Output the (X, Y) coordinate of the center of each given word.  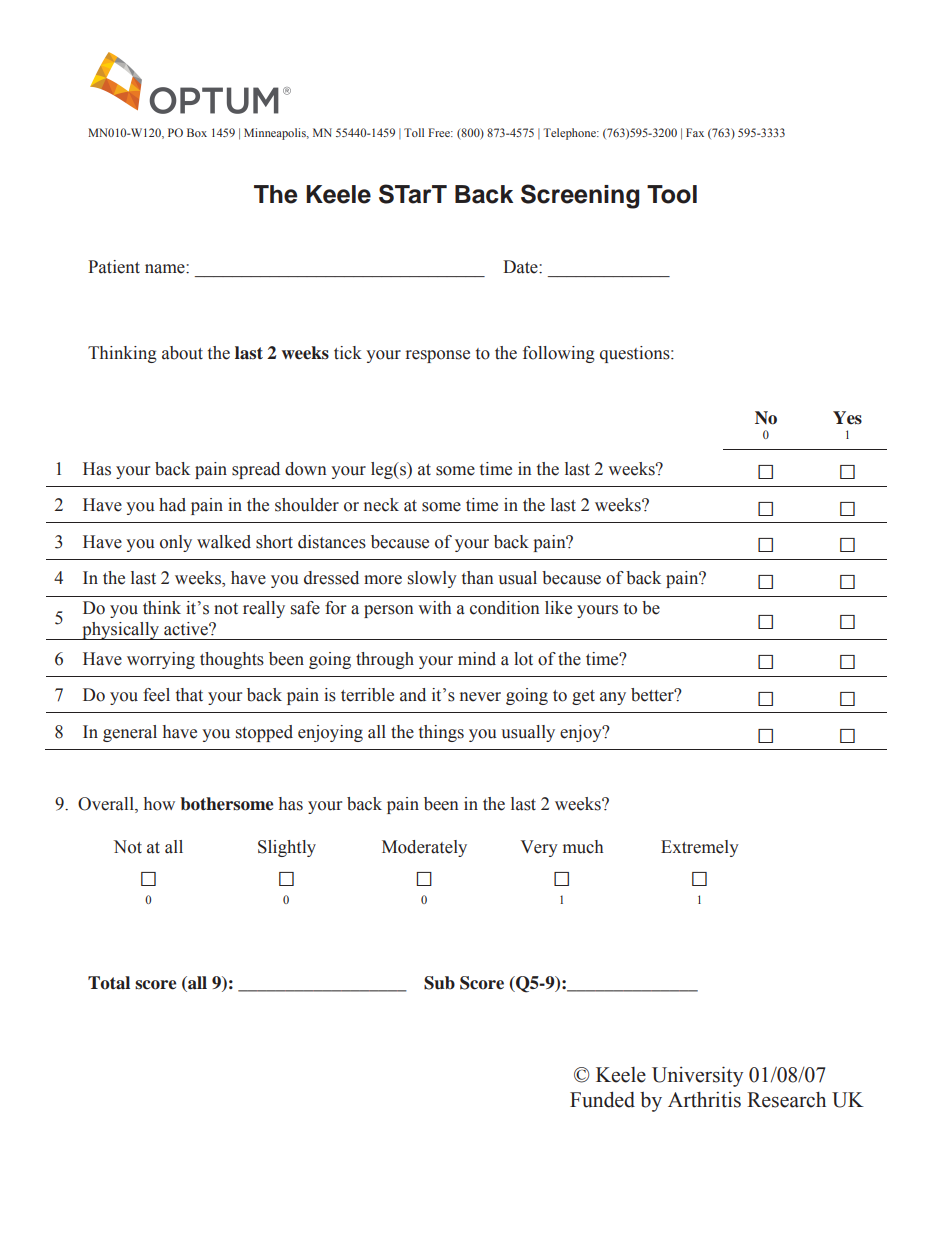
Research (786, 1100)
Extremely (700, 848)
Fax (695, 132)
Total (109, 983)
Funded (602, 1099)
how (159, 804)
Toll (414, 132)
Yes (847, 418)
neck (381, 505)
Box (197, 132)
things (441, 733)
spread (256, 470)
